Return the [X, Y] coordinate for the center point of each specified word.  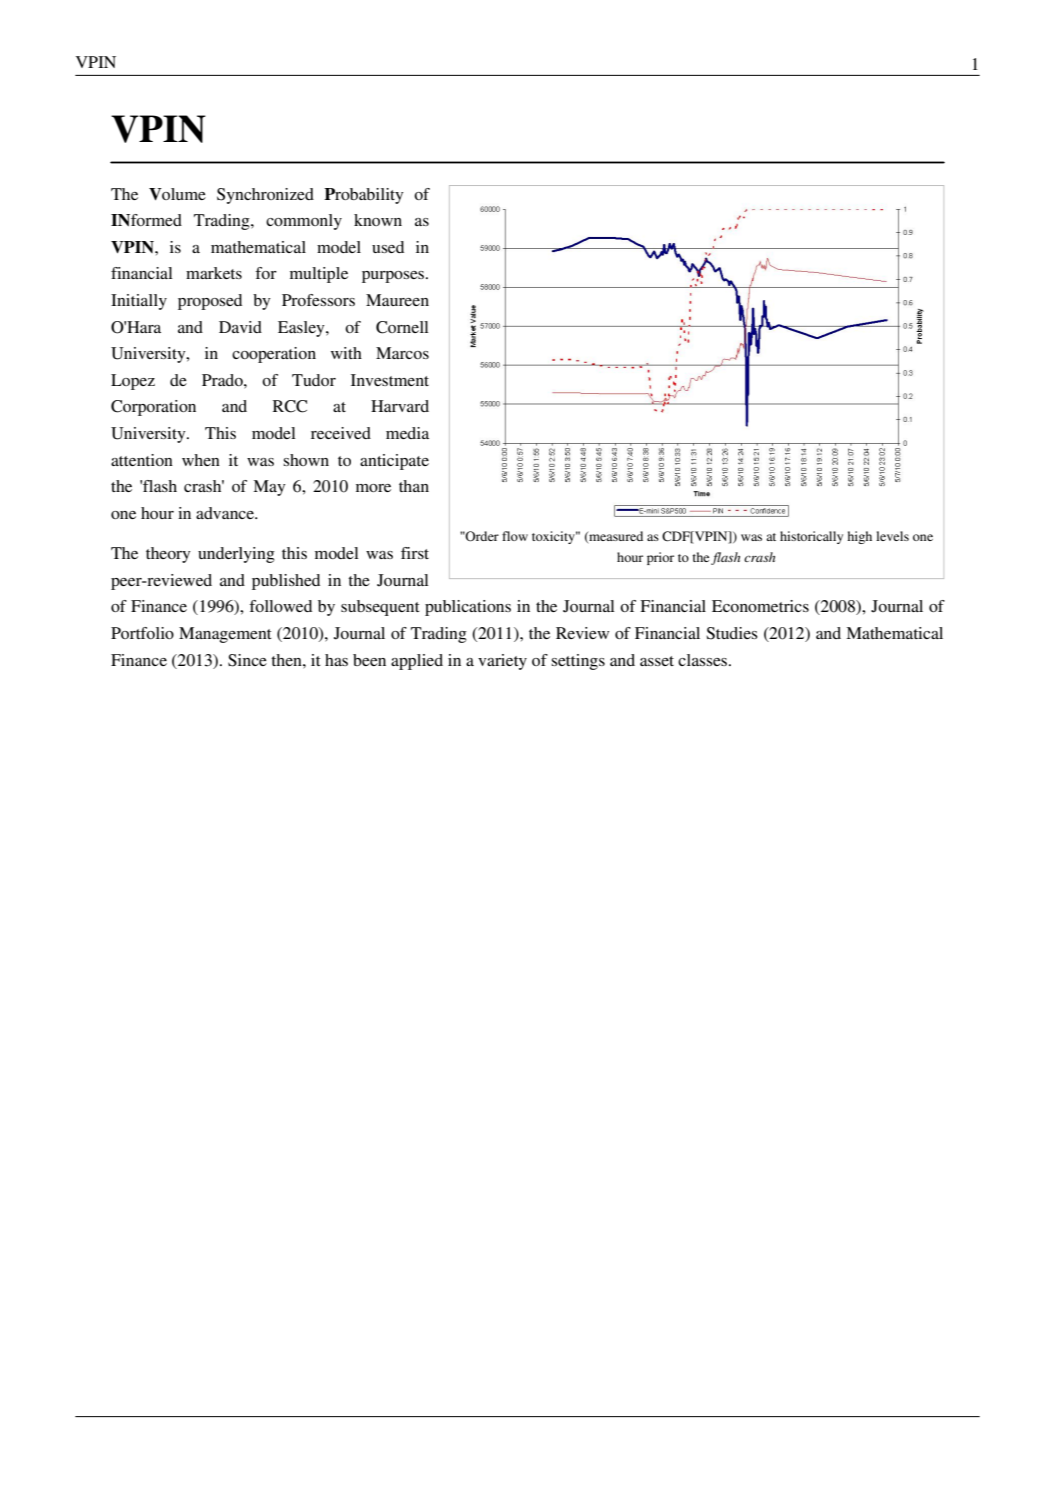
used [388, 247]
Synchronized [265, 196]
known [378, 220]
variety [502, 662]
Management [225, 635]
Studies [732, 633]
